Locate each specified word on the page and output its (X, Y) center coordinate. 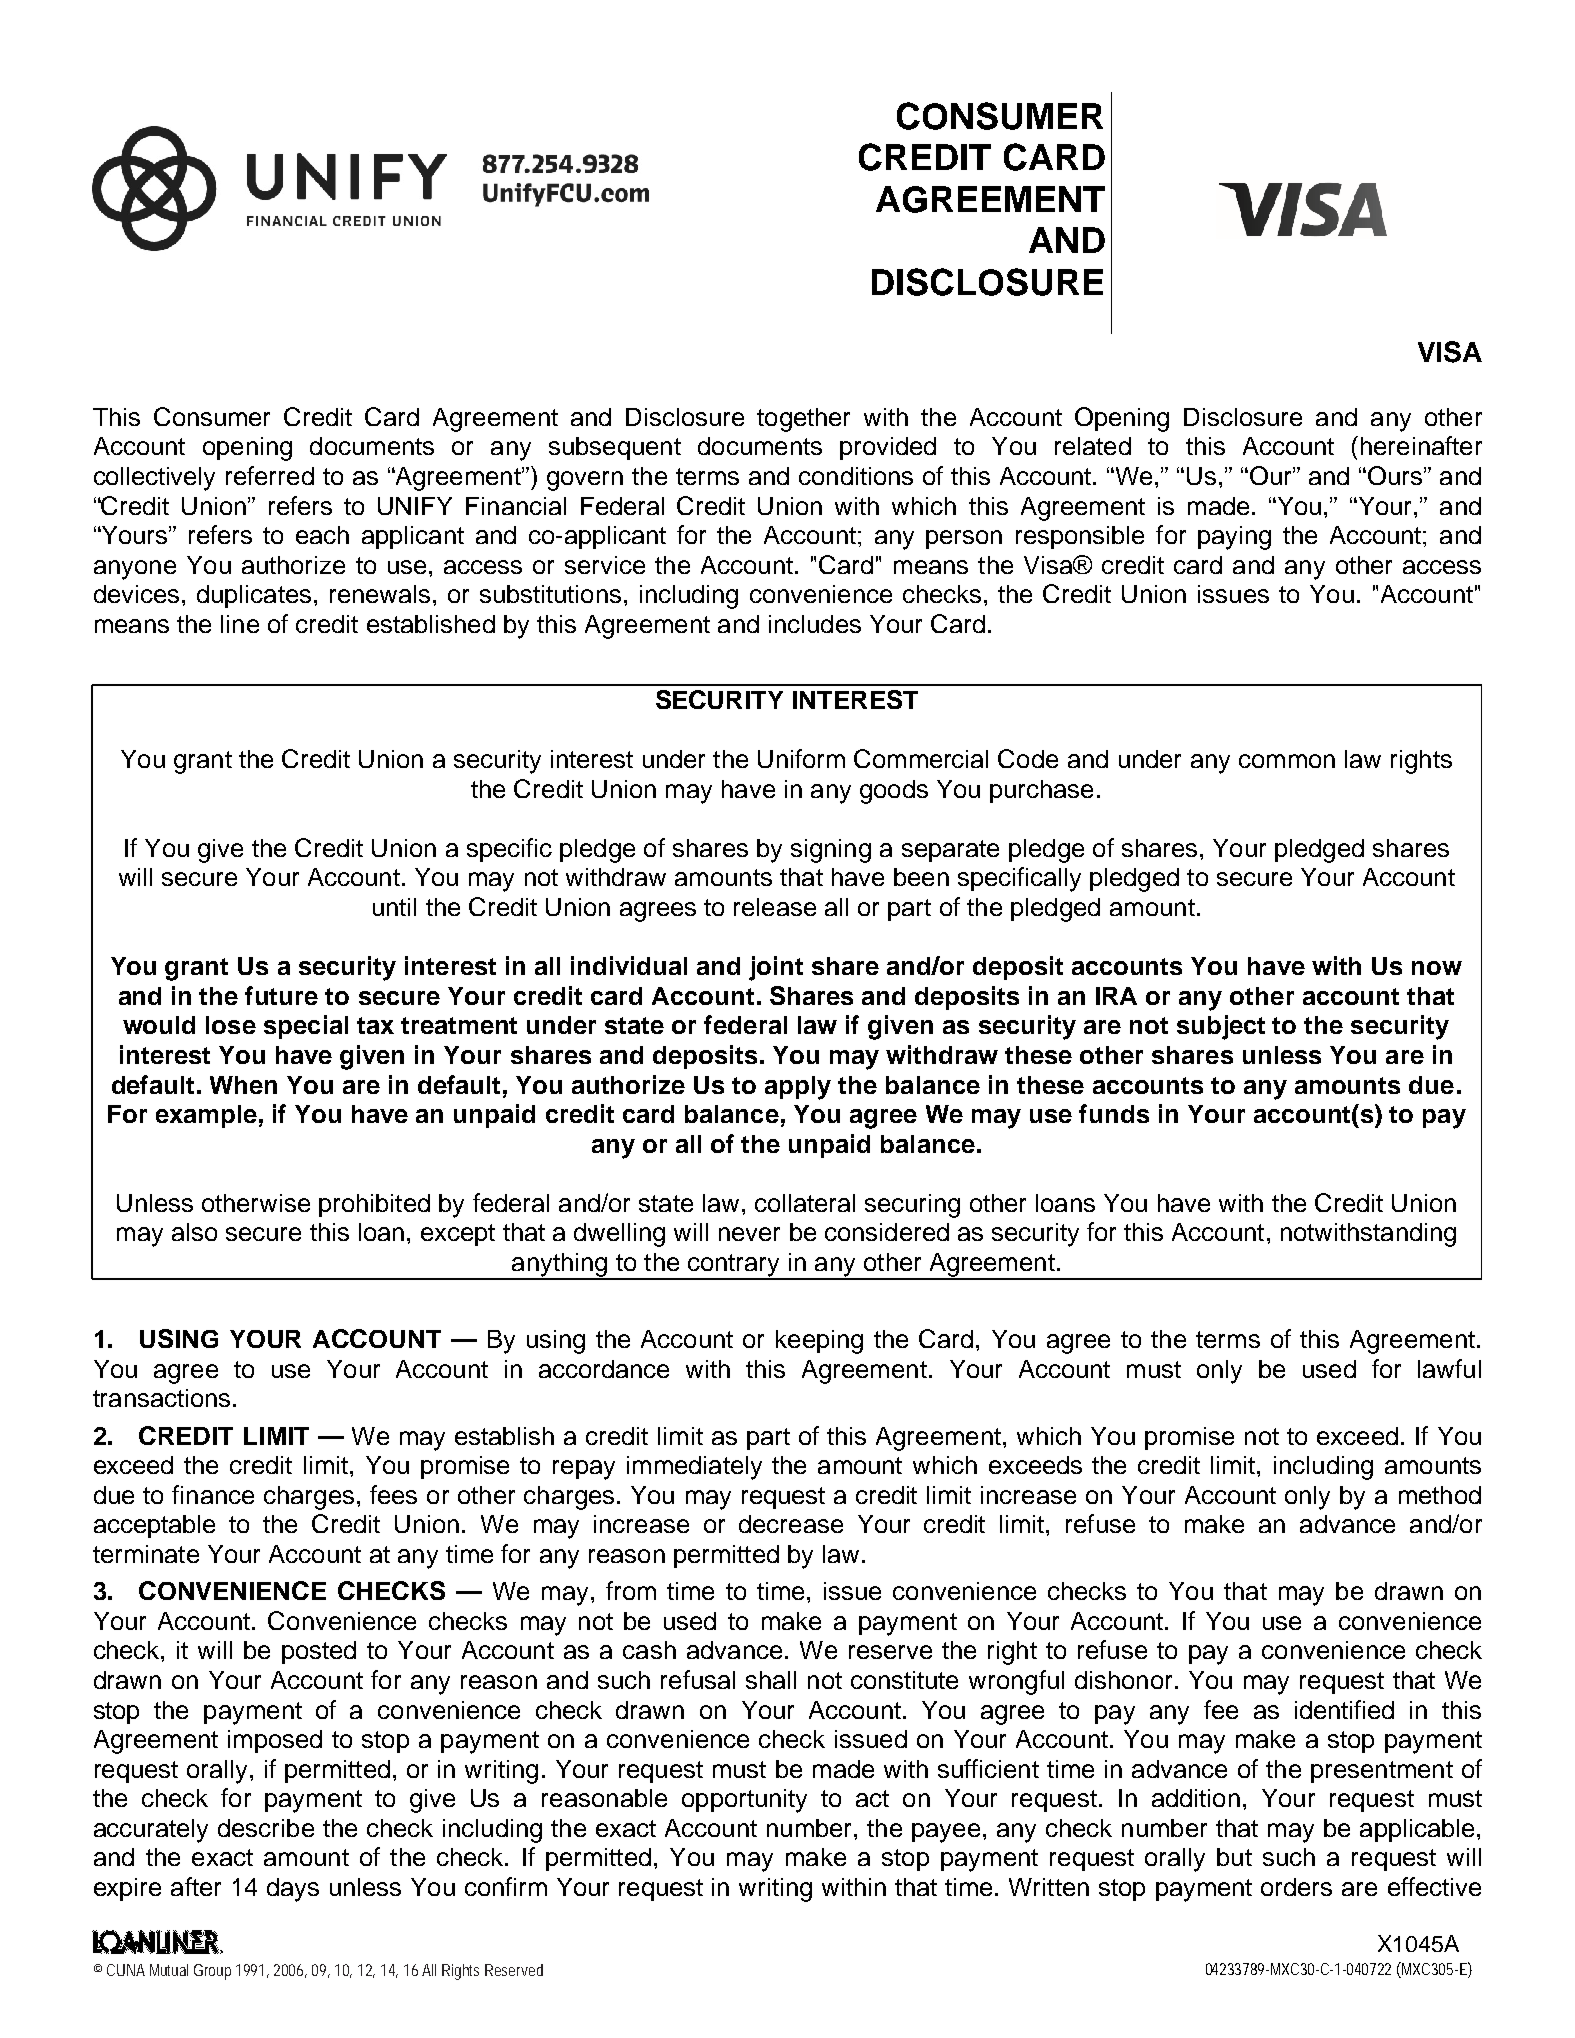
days (293, 1890)
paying (1234, 538)
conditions (856, 476)
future (281, 995)
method (1440, 1495)
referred (270, 475)
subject (1221, 1027)
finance (213, 1494)
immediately (694, 1468)
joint (776, 968)
